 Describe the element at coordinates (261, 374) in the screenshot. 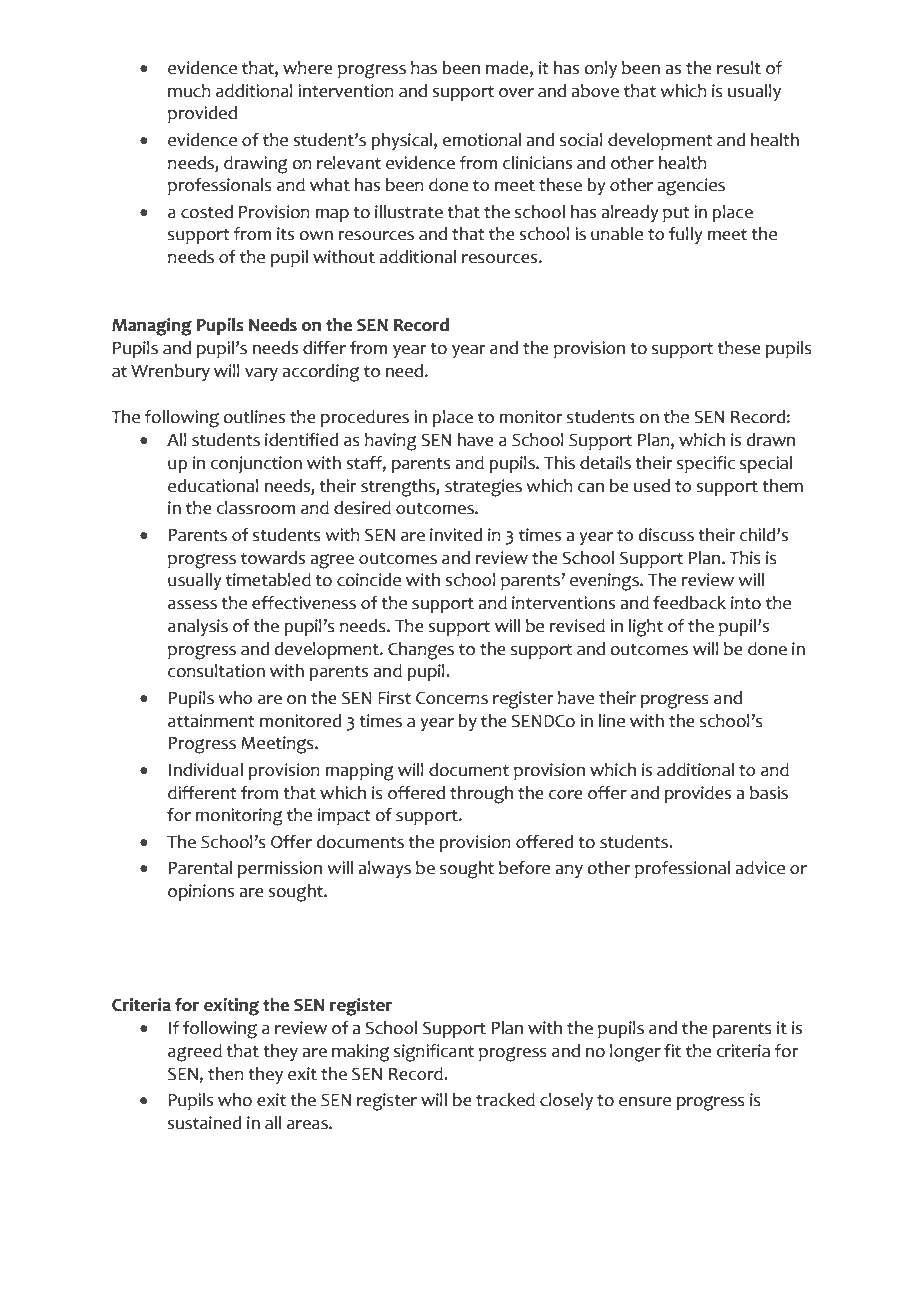

I see `vary` at that location.
